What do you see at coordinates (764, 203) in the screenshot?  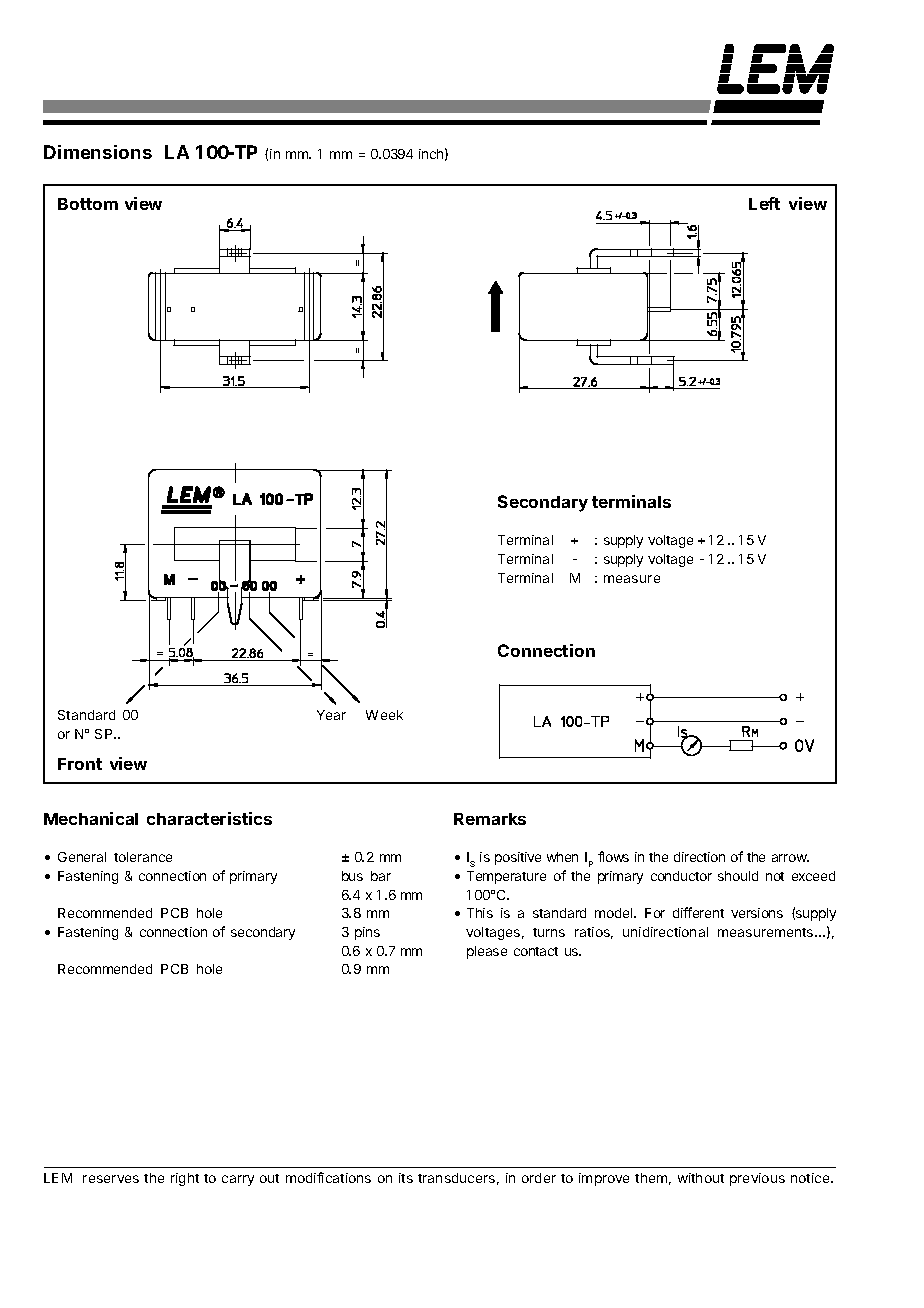 I see `Left` at bounding box center [764, 203].
